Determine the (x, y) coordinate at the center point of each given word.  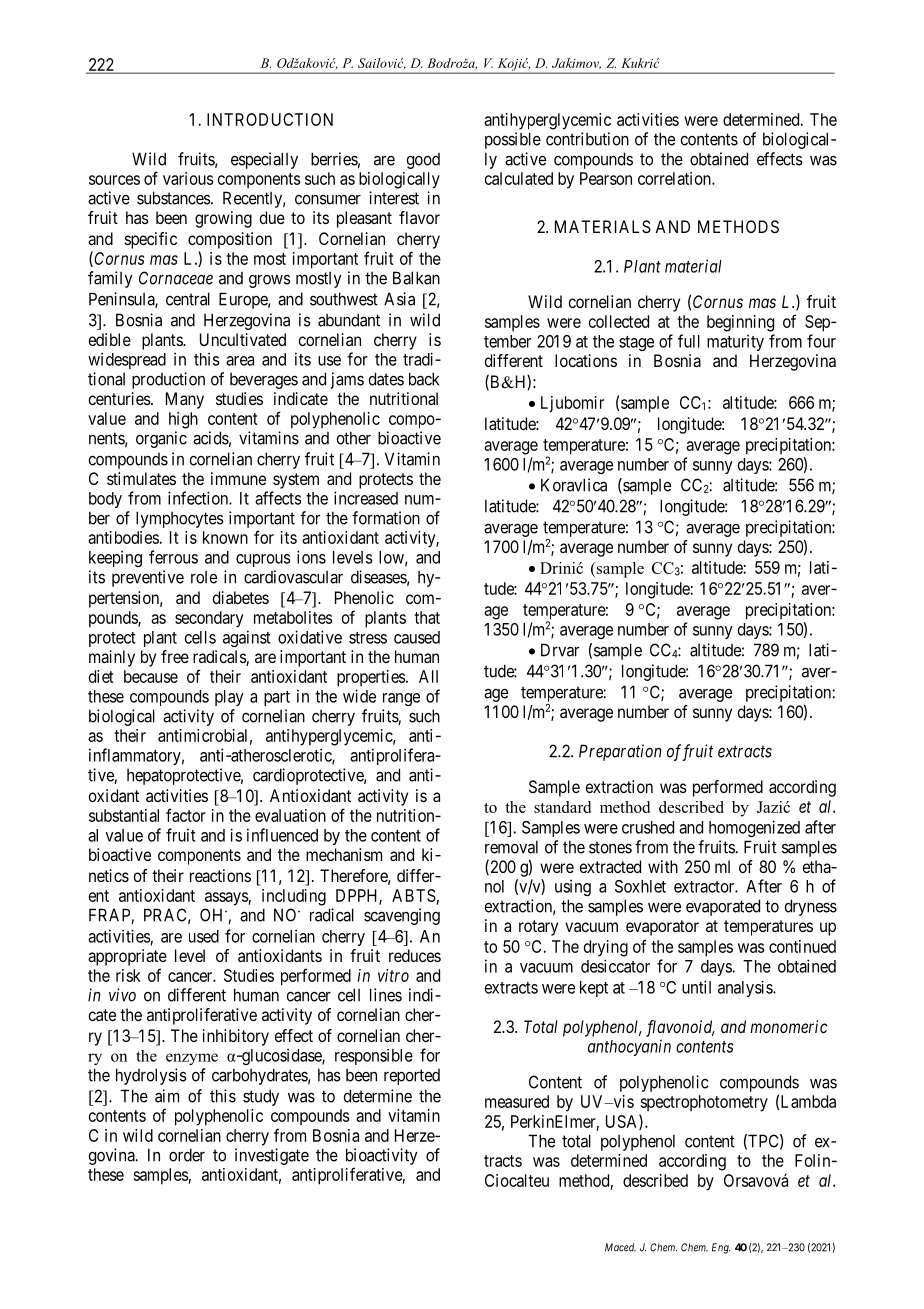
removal (511, 847)
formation (386, 518)
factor (186, 815)
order (187, 1155)
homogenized (754, 828)
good (423, 161)
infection (199, 498)
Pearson (606, 178)
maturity (735, 342)
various (188, 178)
